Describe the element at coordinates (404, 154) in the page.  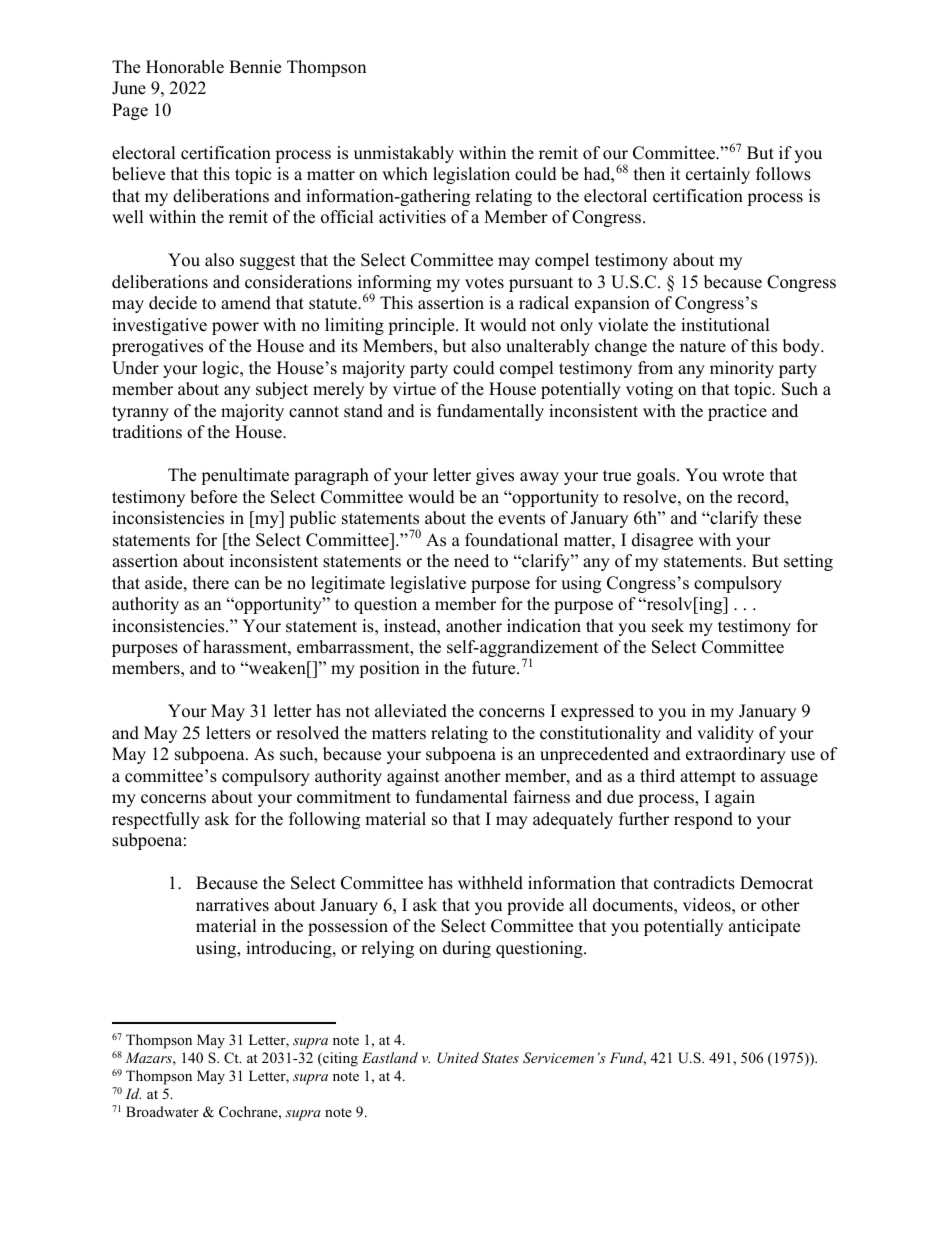
I see `unmistakably` at that location.
